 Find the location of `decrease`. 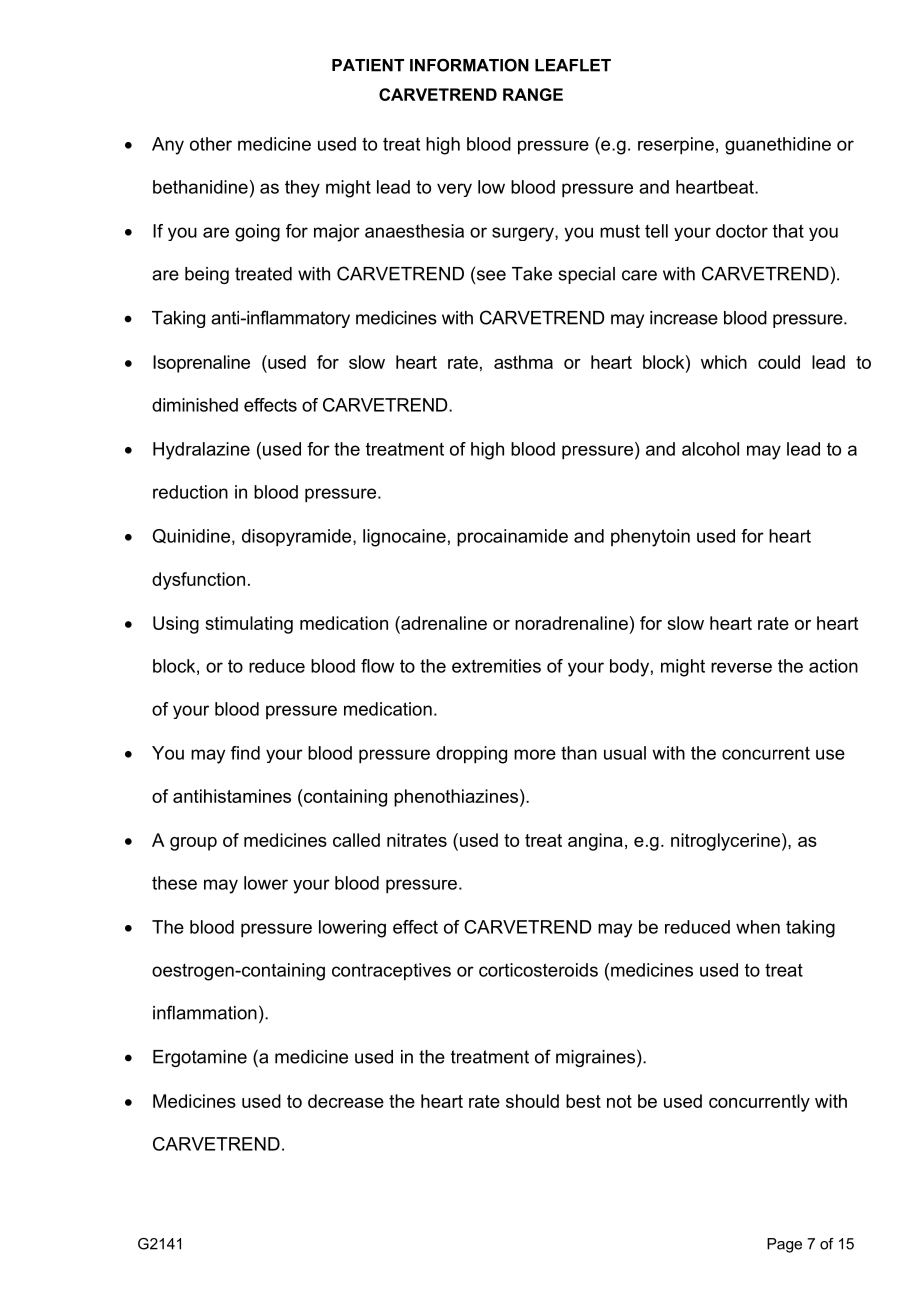

decrease is located at coordinates (346, 1101).
